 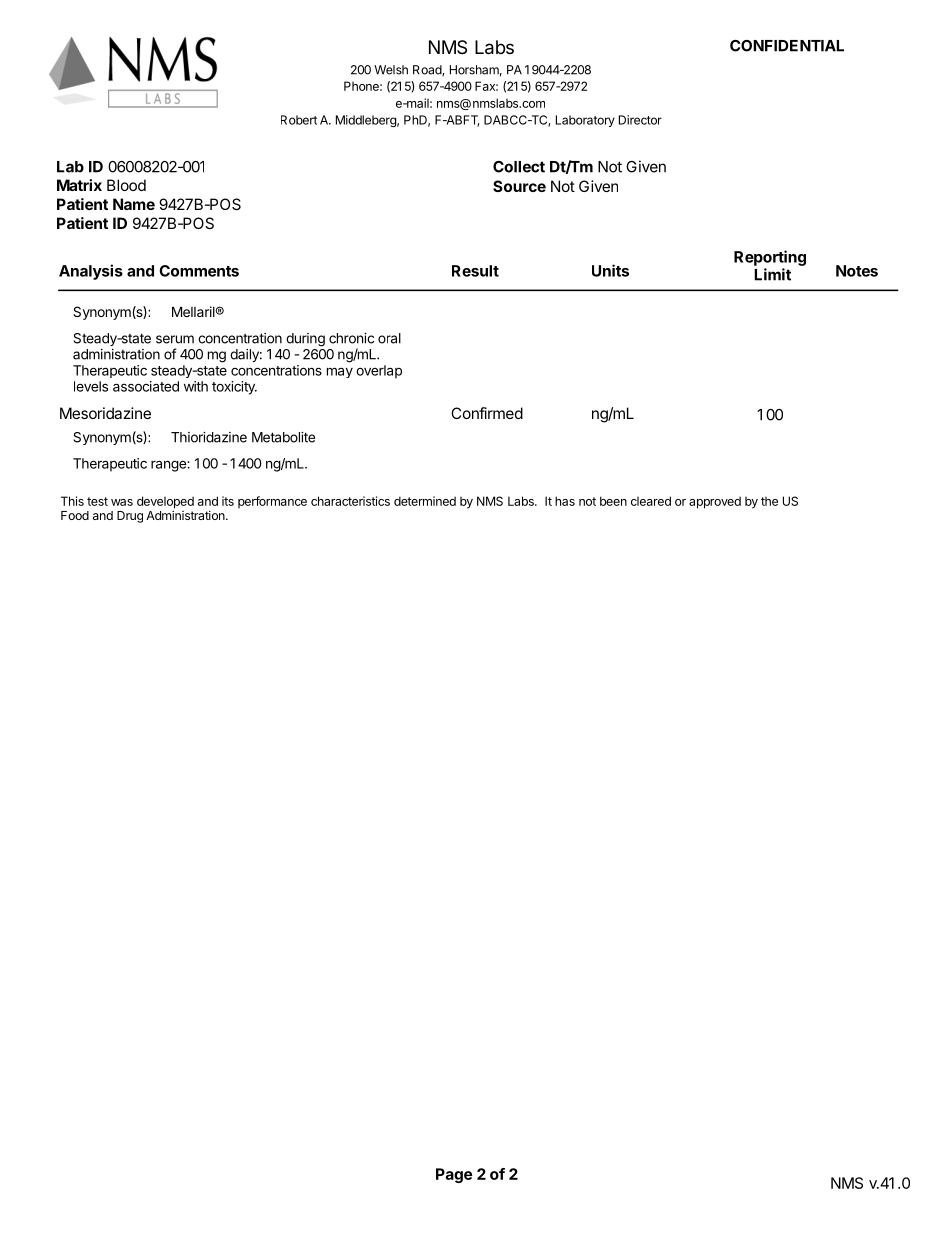 I want to click on approved, so click(x=715, y=502).
